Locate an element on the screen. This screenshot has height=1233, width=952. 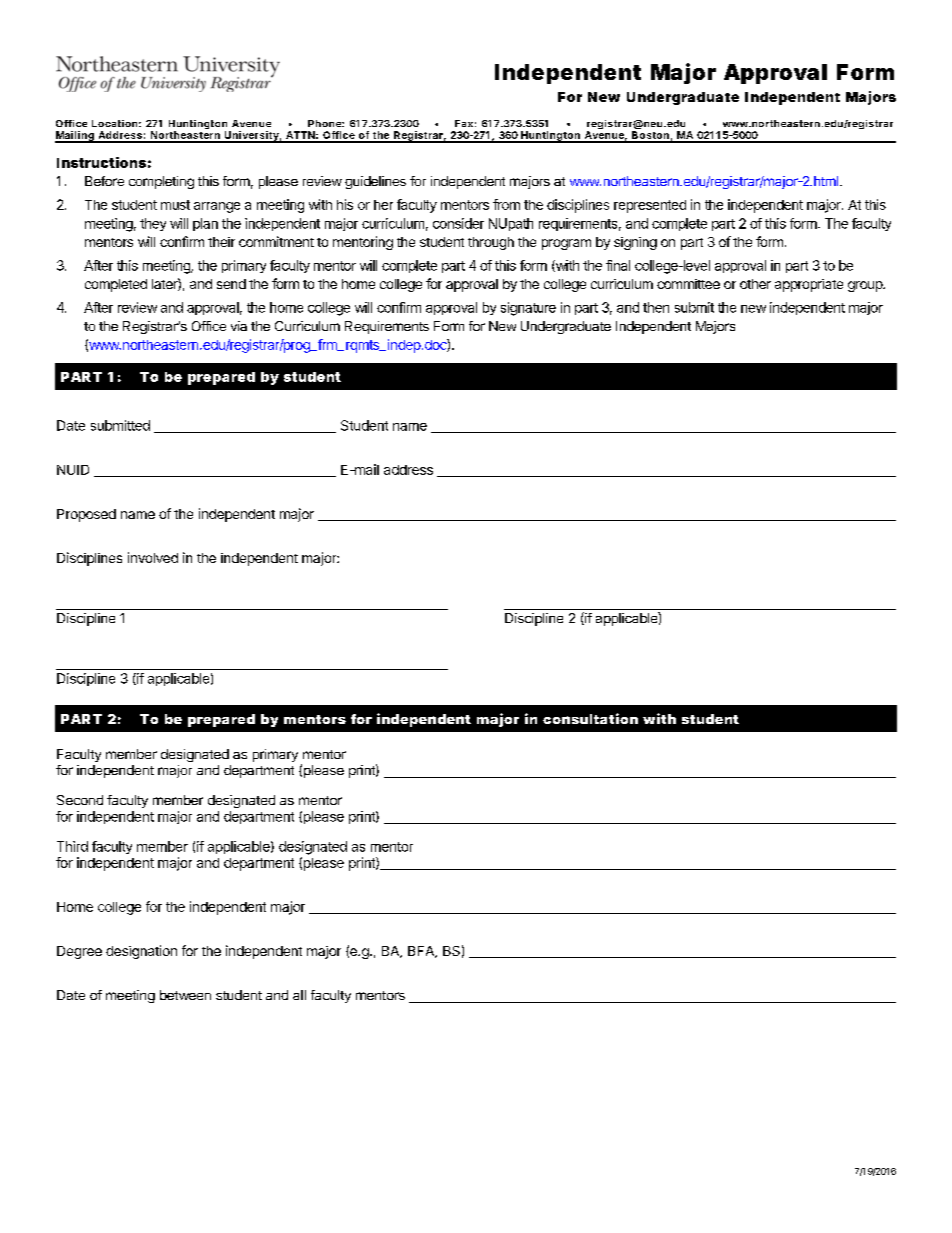
designation is located at coordinates (141, 952).
